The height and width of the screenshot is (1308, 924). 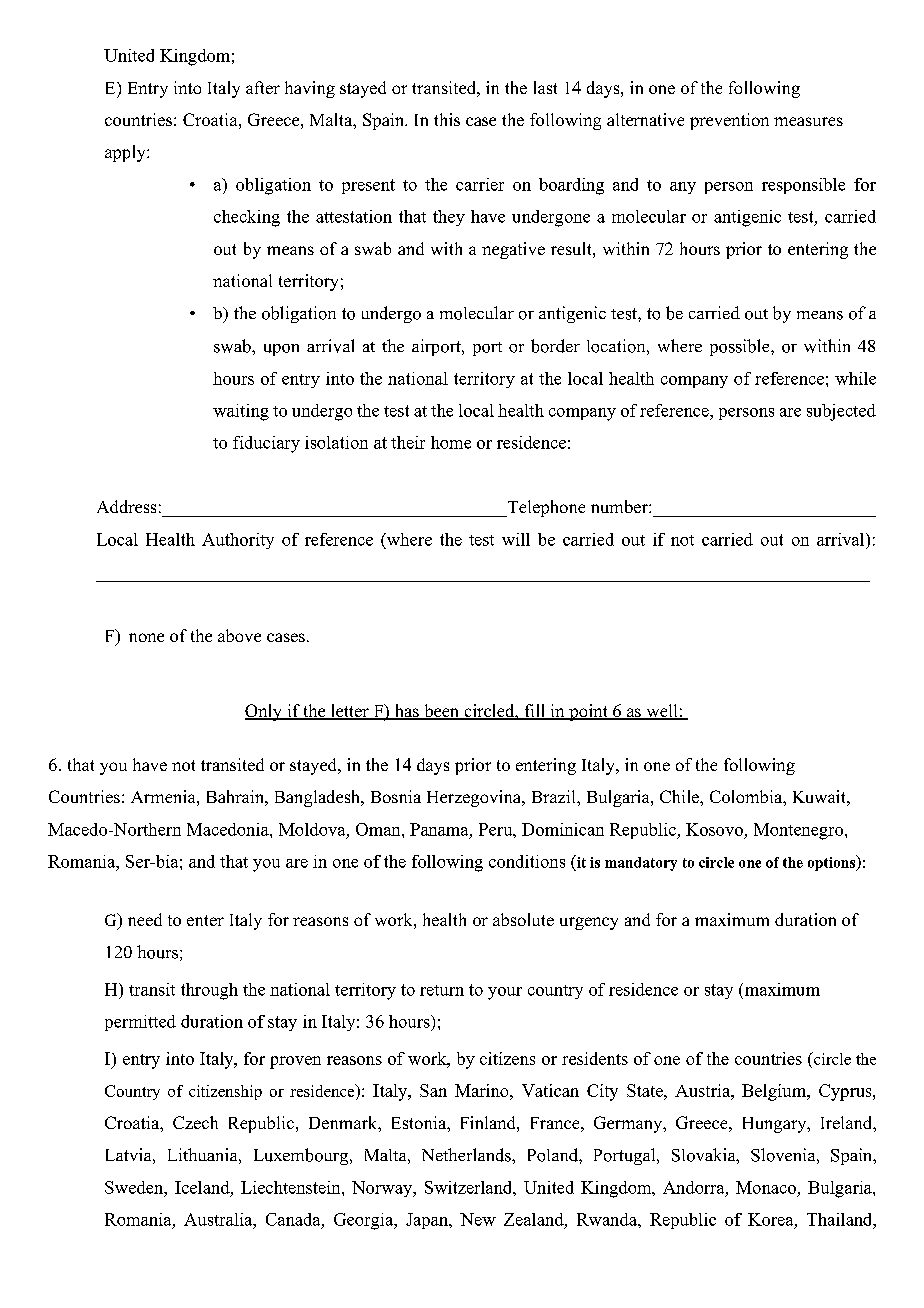 What do you see at coordinates (475, 798) in the screenshot?
I see `Herzegovina` at bounding box center [475, 798].
